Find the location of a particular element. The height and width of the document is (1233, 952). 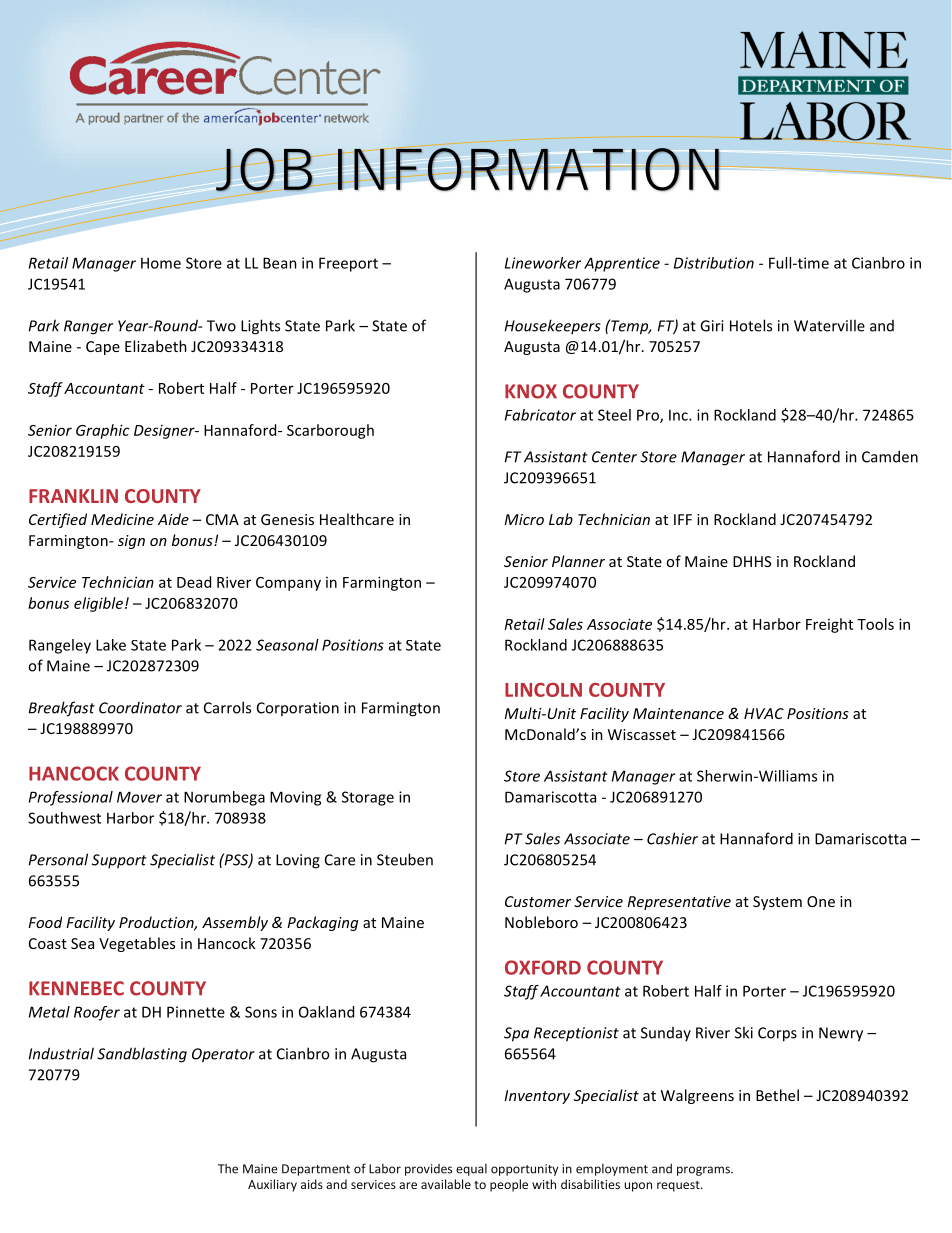

Distribution is located at coordinates (714, 263).
